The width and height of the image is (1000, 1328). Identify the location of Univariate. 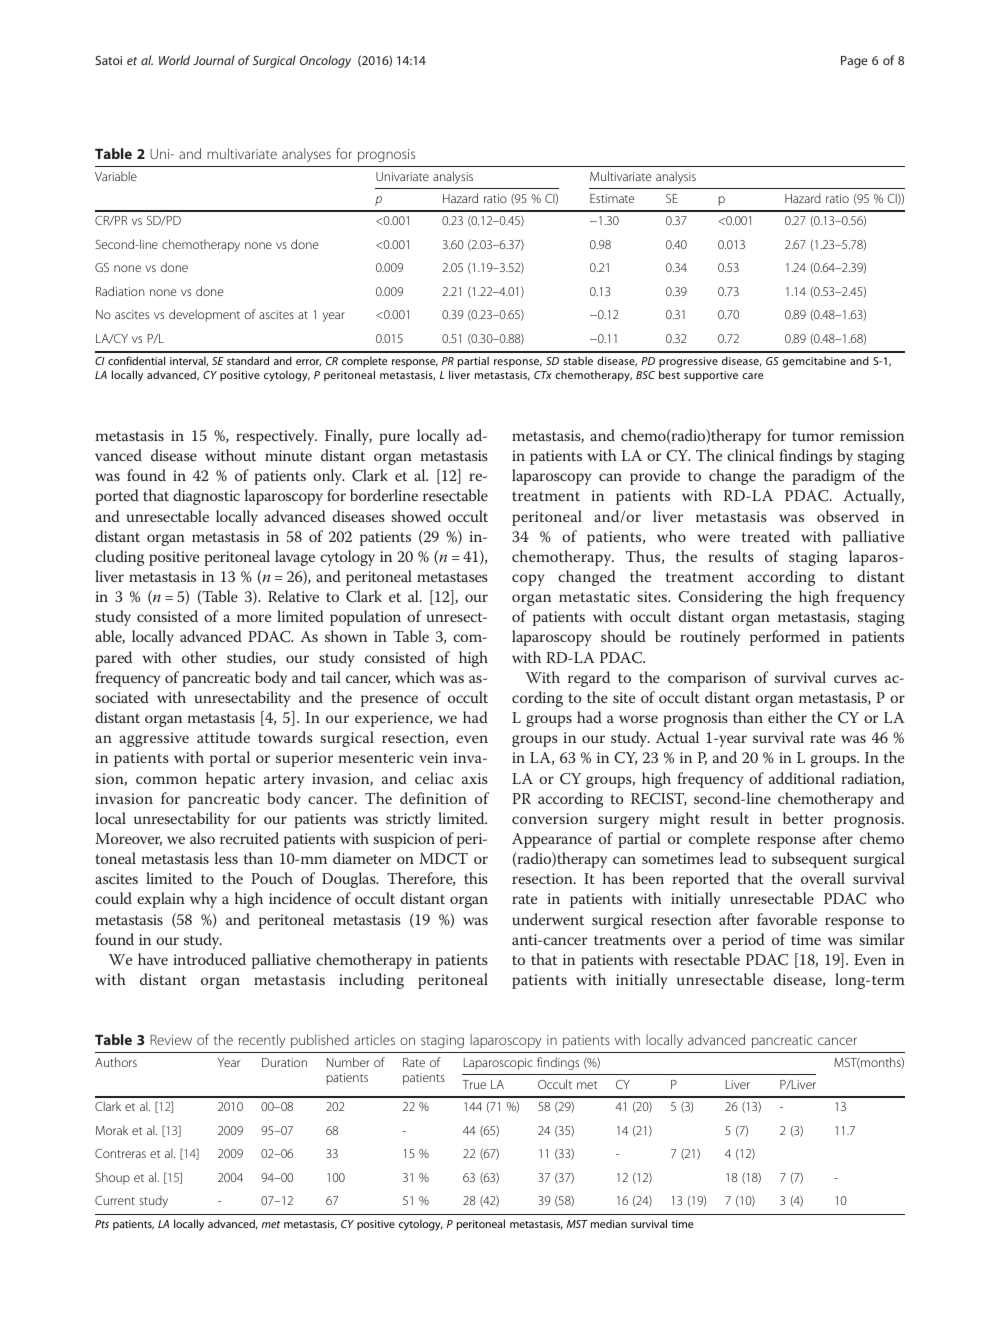
(402, 176).
